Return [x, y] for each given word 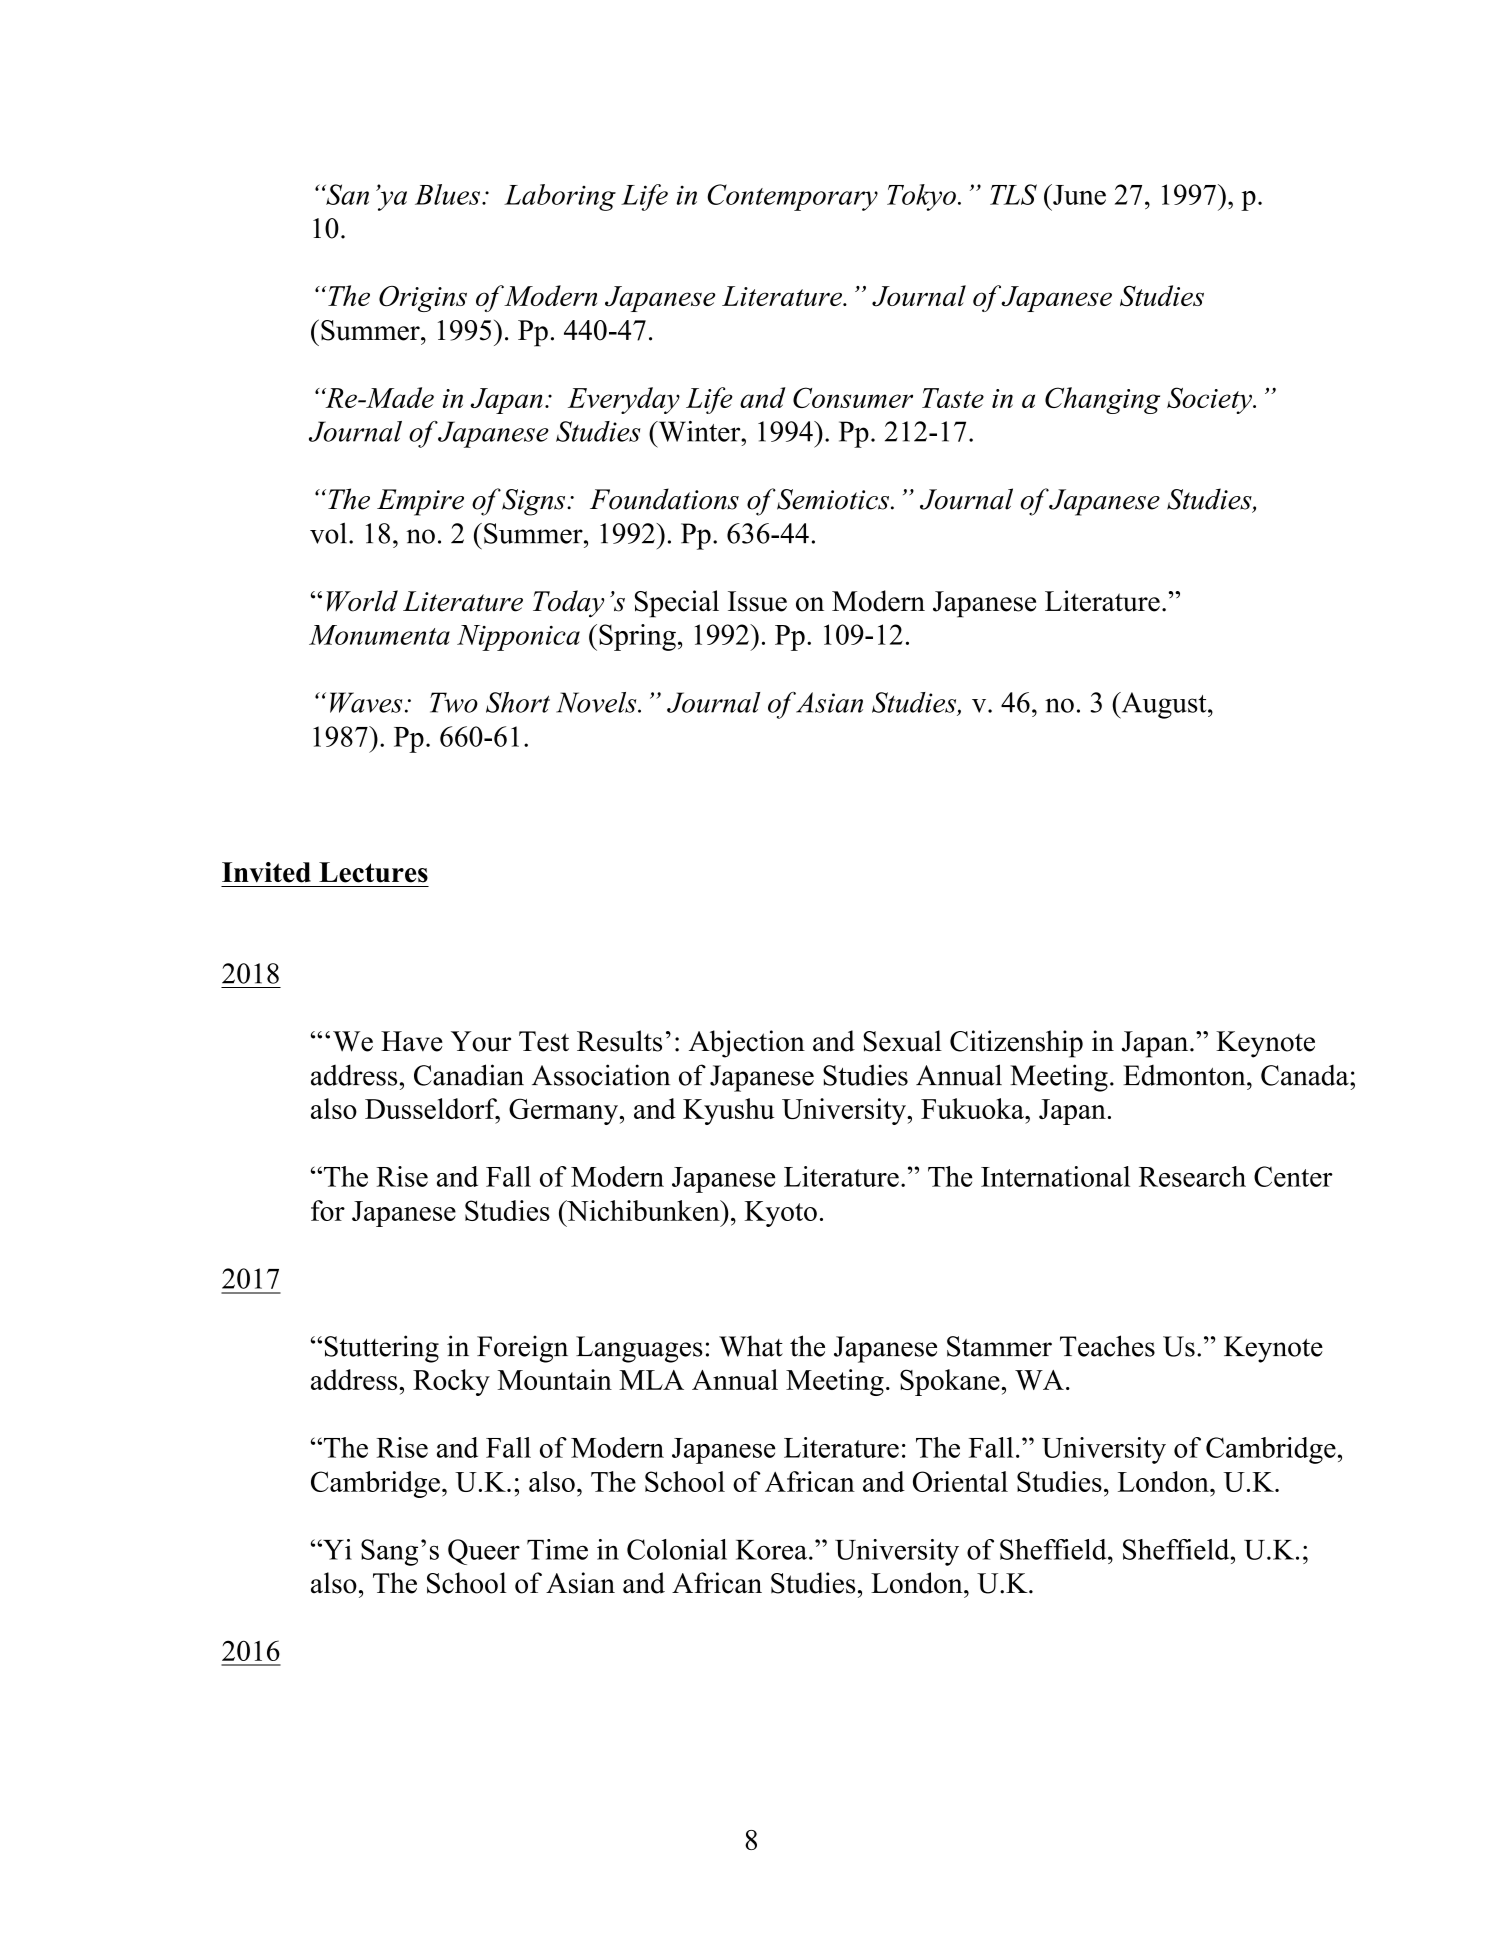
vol [328, 533]
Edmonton [1185, 1075]
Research [1192, 1176]
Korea [773, 1550]
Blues [449, 194]
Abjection [747, 1044]
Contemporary [792, 197]
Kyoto [781, 1214]
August [1164, 705]
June [1078, 194]
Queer [484, 1552]
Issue [757, 601]
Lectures [373, 872]
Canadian [469, 1075]
